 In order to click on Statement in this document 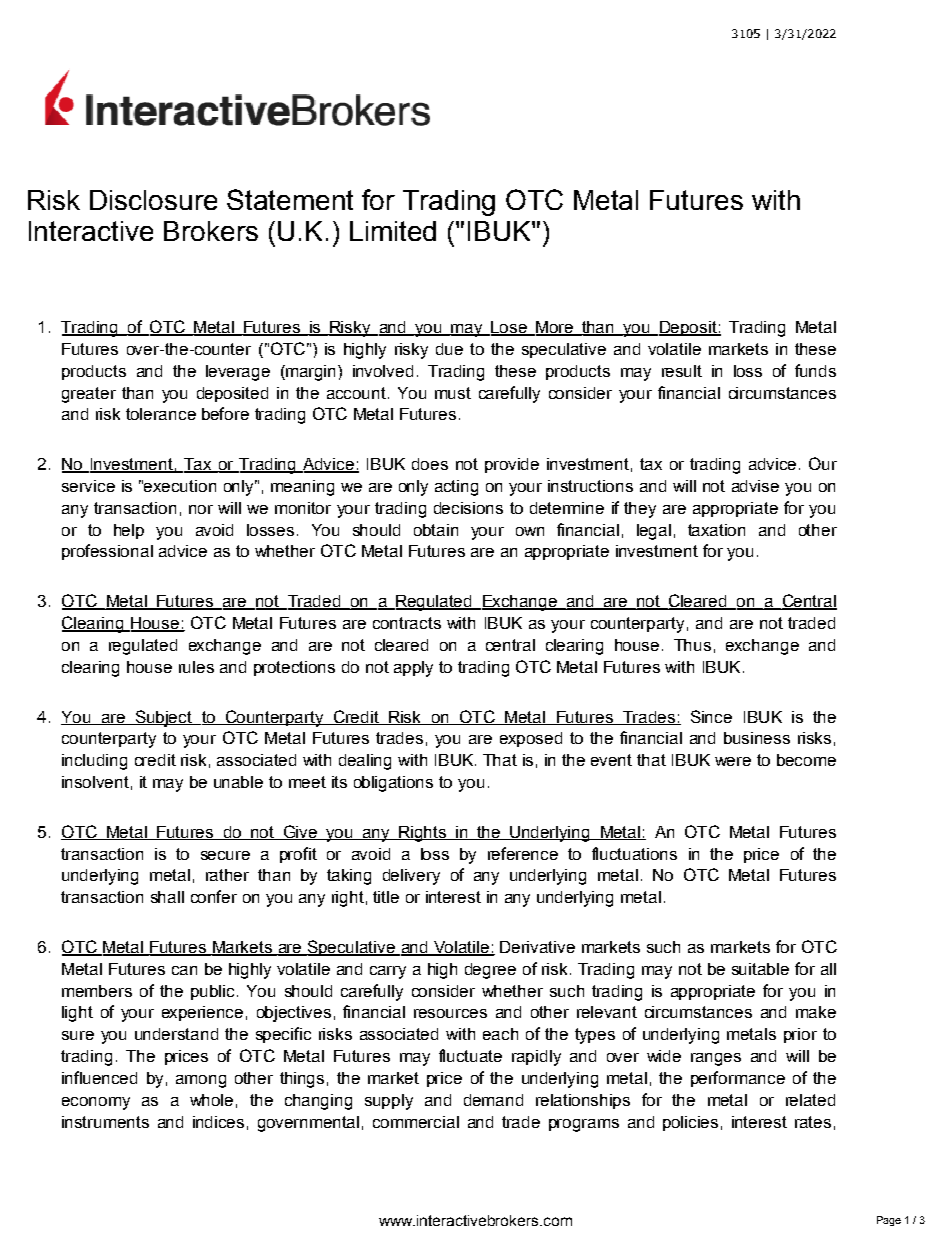, I will do `click(290, 199)`.
